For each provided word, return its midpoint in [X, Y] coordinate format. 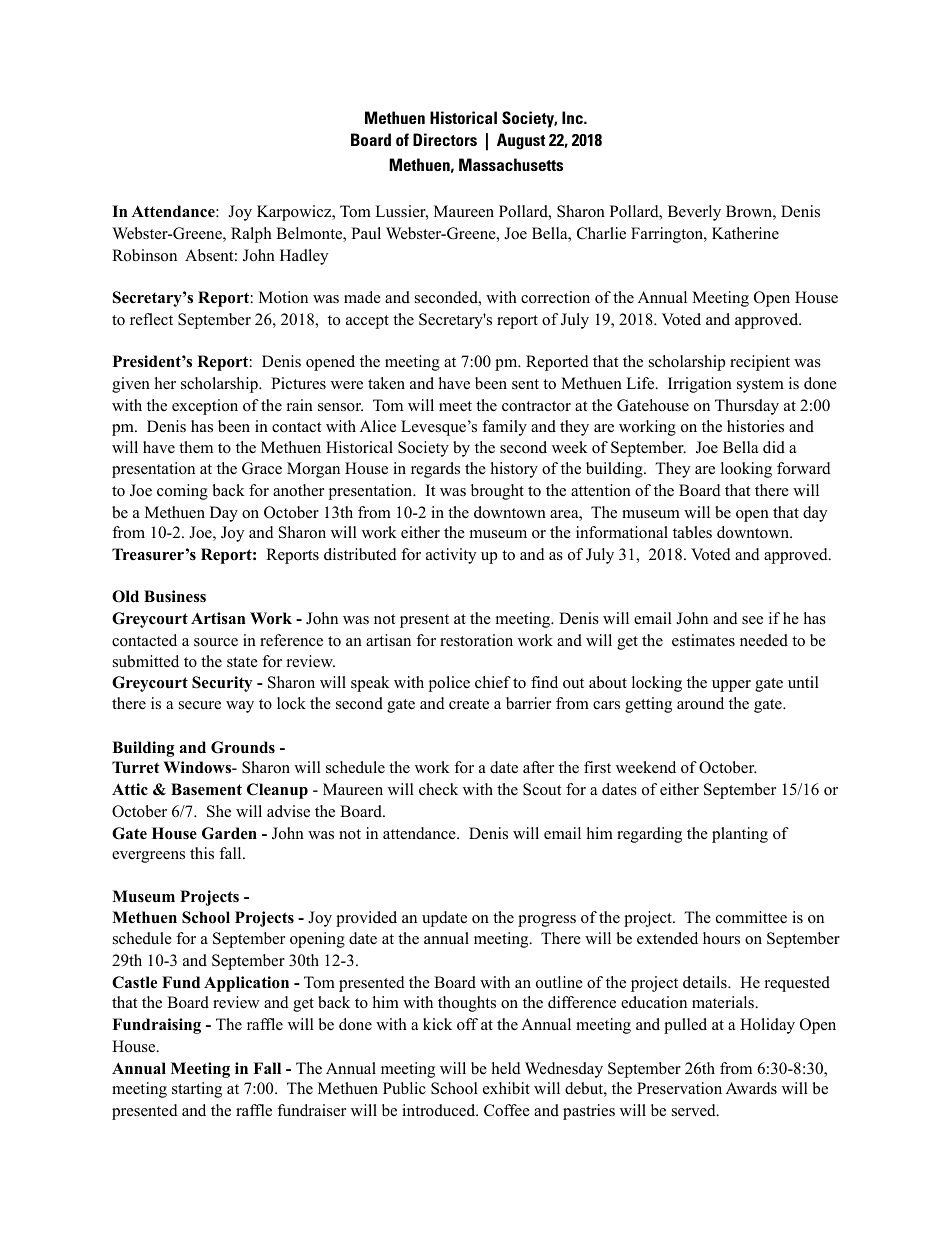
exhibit [506, 1088]
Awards [751, 1088]
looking [746, 470]
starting [197, 1090]
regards [435, 470]
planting [740, 835]
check [438, 789]
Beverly [694, 213]
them [196, 447]
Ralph [251, 235]
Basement [206, 789]
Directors [445, 139]
